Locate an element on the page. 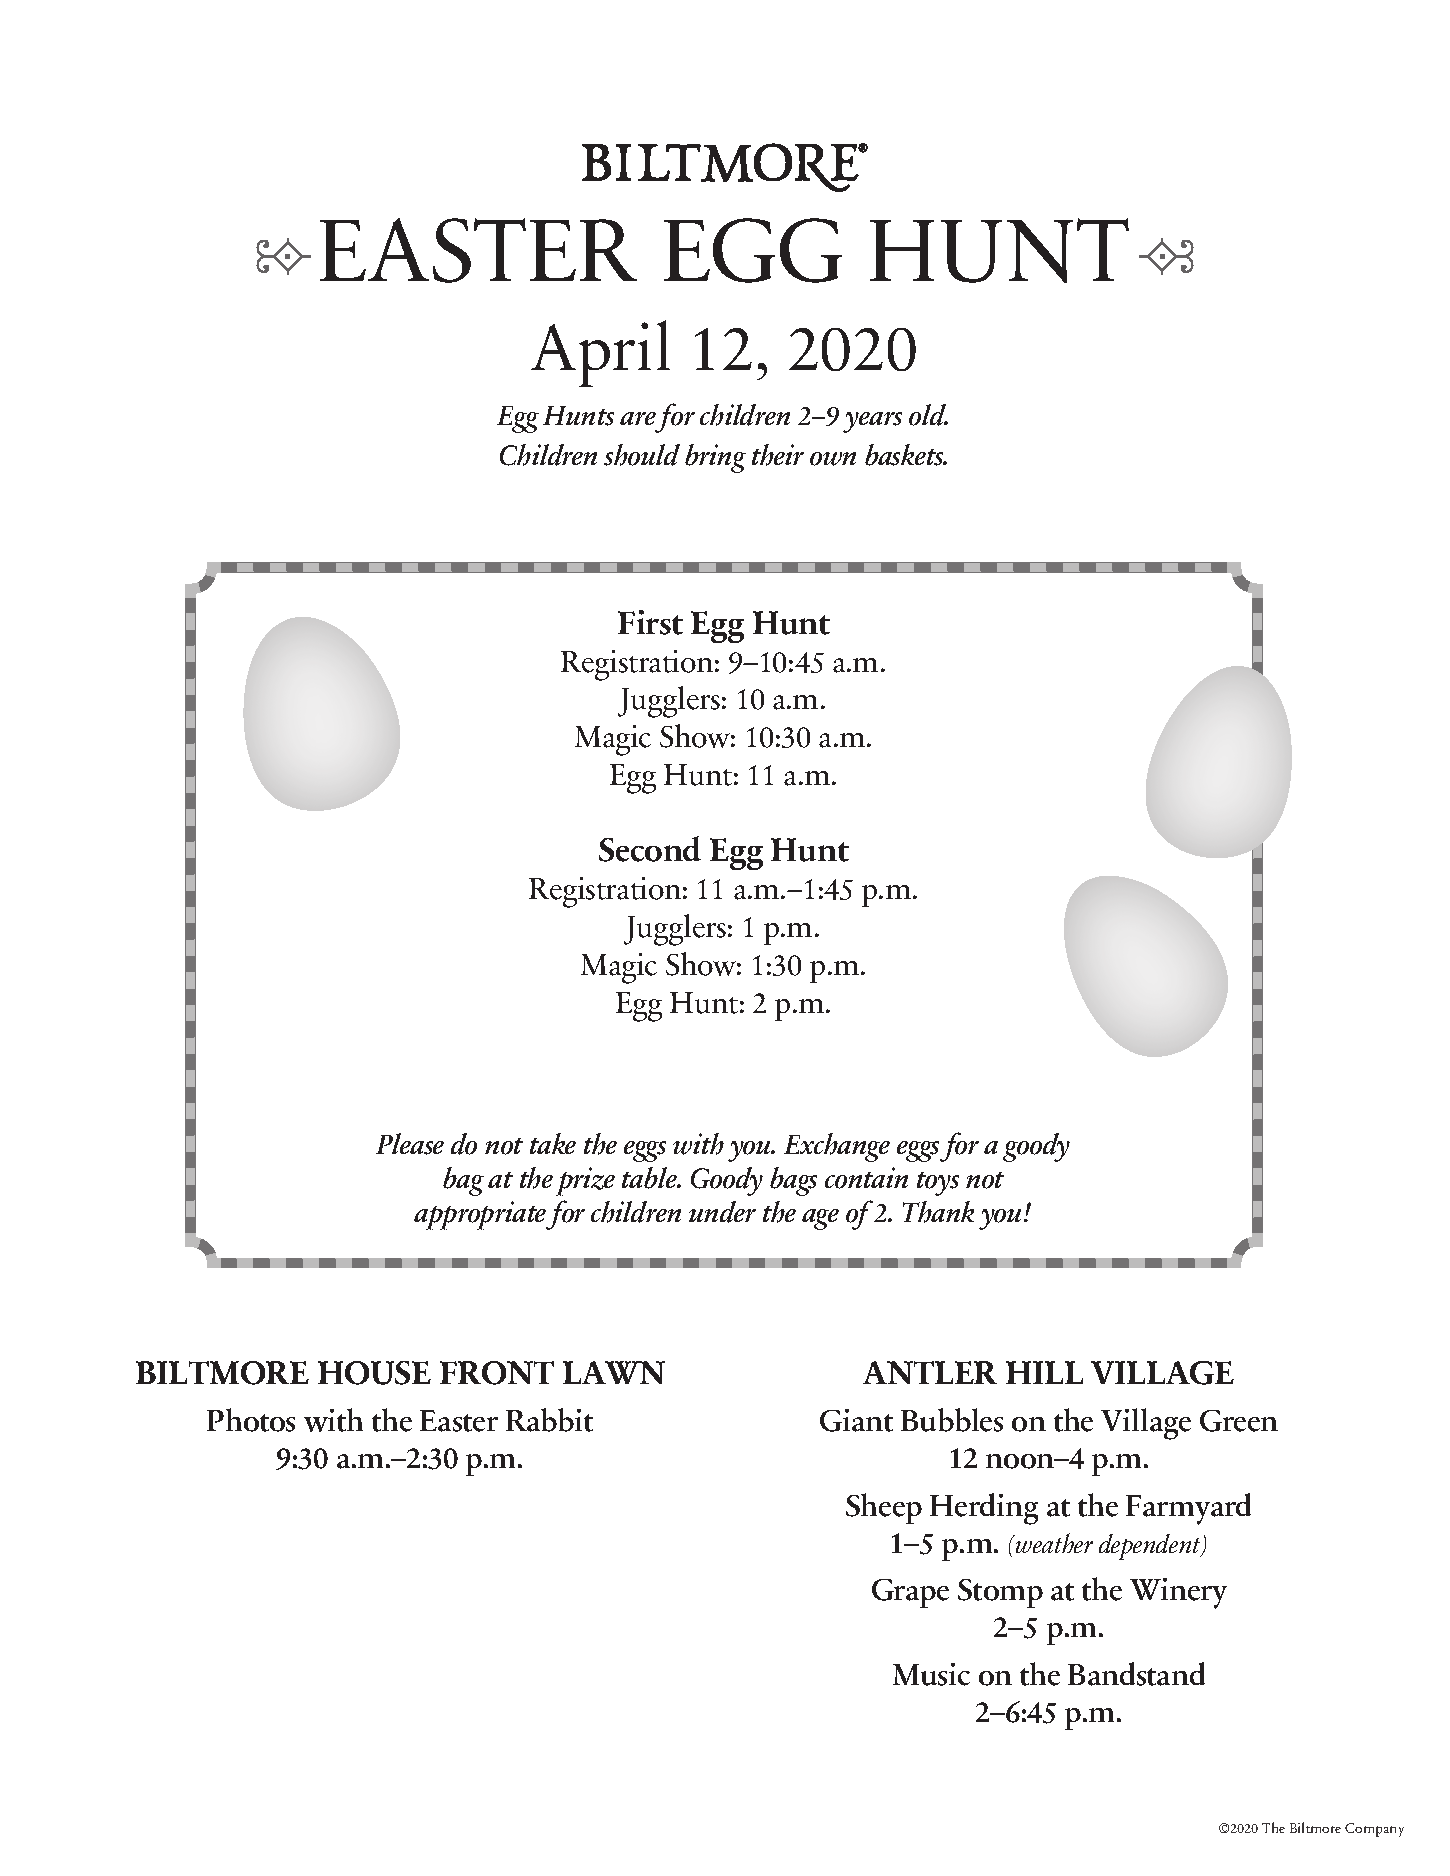 Image resolution: width=1450 pixels, height=1876 pixels. toys is located at coordinates (938, 1184).
